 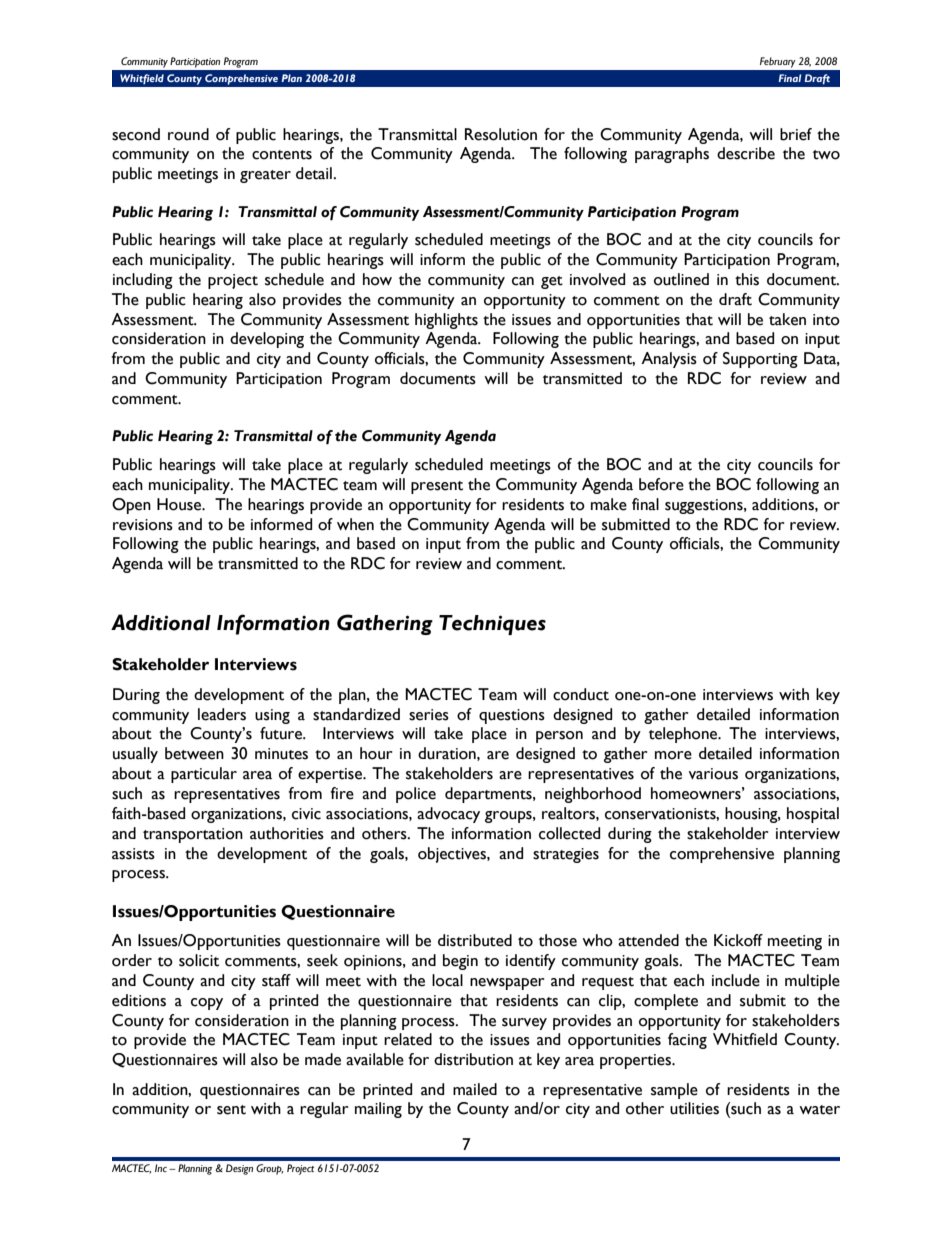 What do you see at coordinates (448, 815) in the image?
I see `advocacy` at bounding box center [448, 815].
